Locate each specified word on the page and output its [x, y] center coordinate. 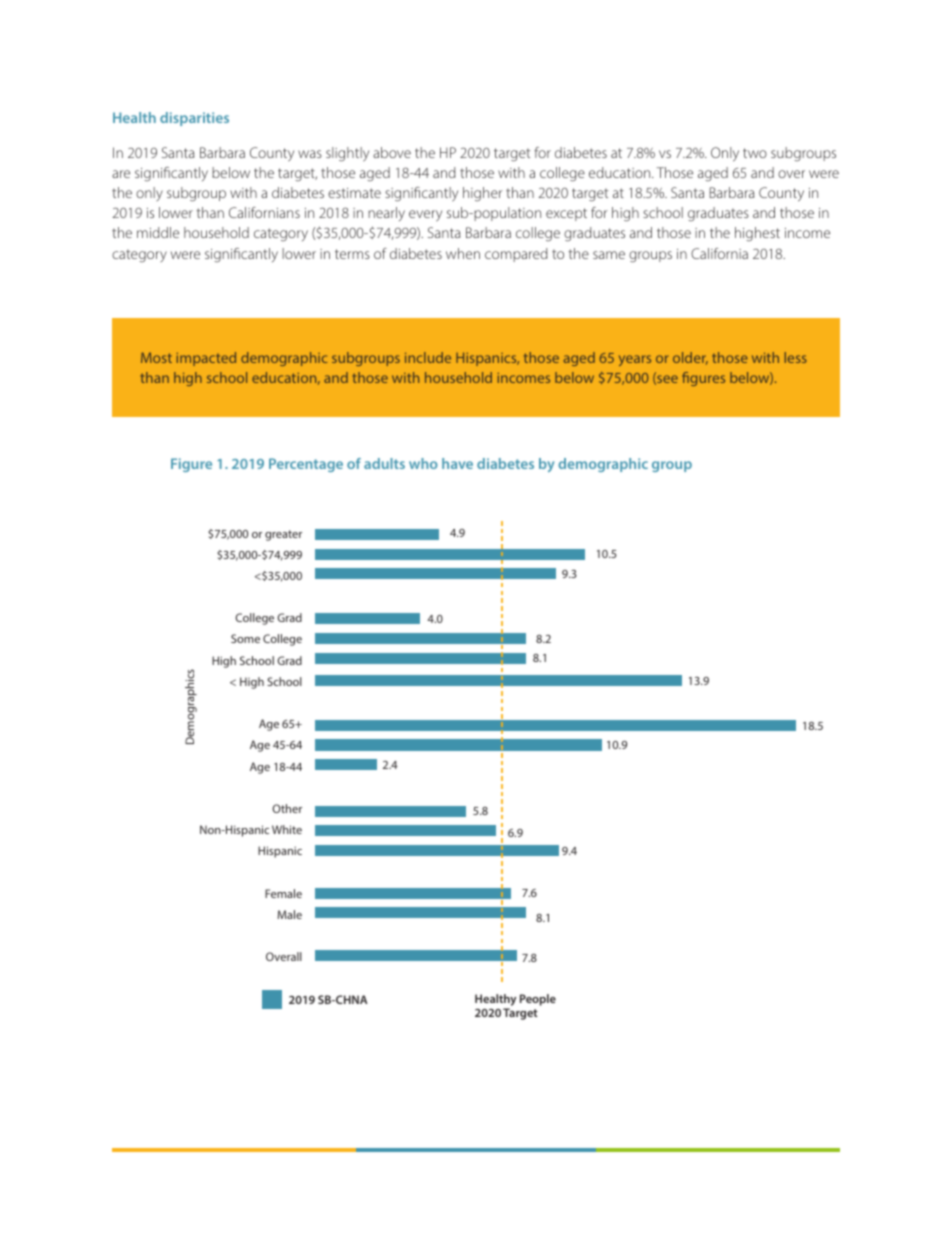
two [755, 153]
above [392, 152]
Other [287, 808]
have [457, 463]
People [538, 1000]
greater [283, 535]
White [287, 829]
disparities [194, 119]
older [690, 358]
